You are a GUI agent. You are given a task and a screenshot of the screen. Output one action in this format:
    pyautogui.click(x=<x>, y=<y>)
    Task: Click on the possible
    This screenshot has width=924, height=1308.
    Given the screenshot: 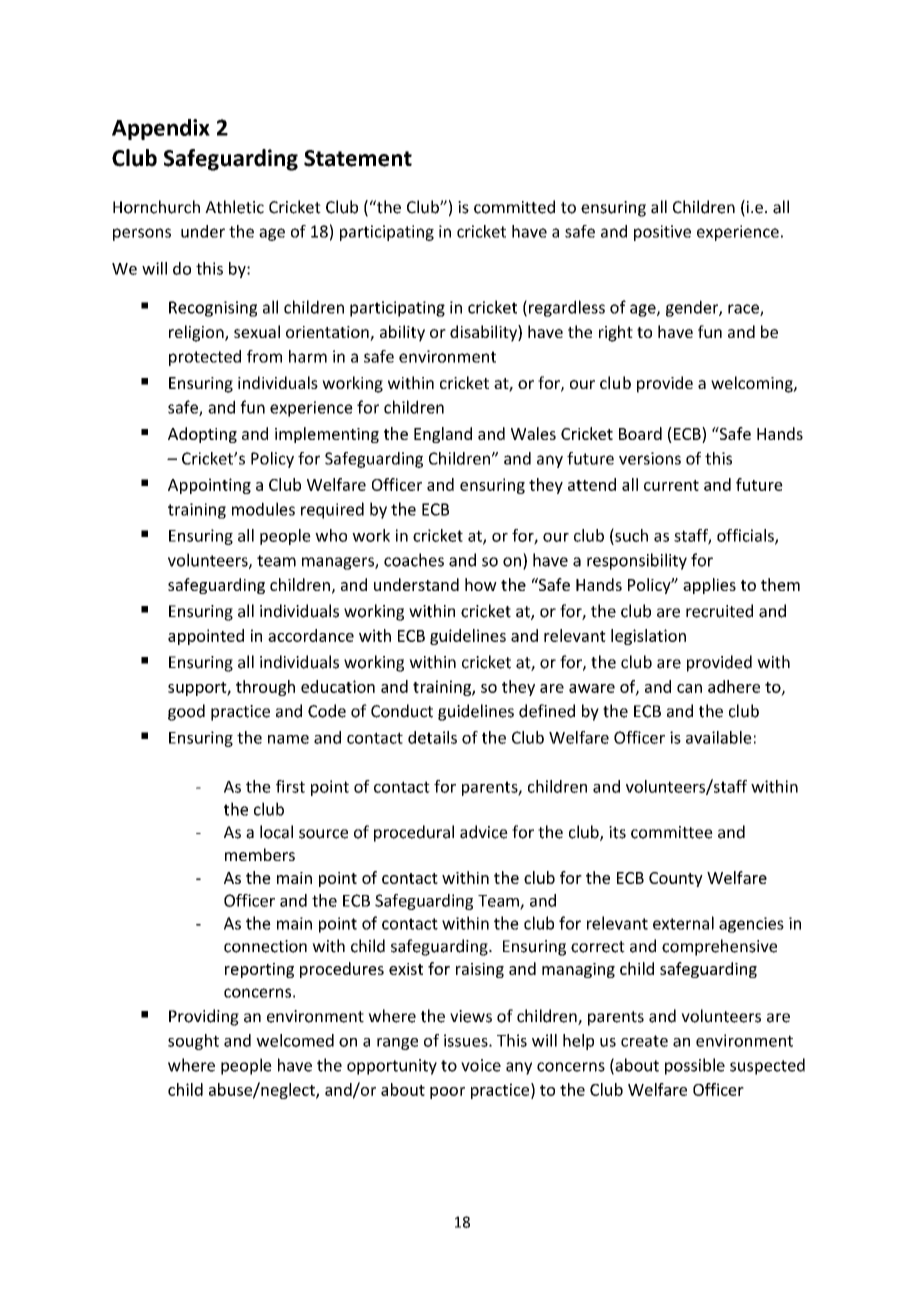 What is the action you would take?
    pyautogui.click(x=695, y=1066)
